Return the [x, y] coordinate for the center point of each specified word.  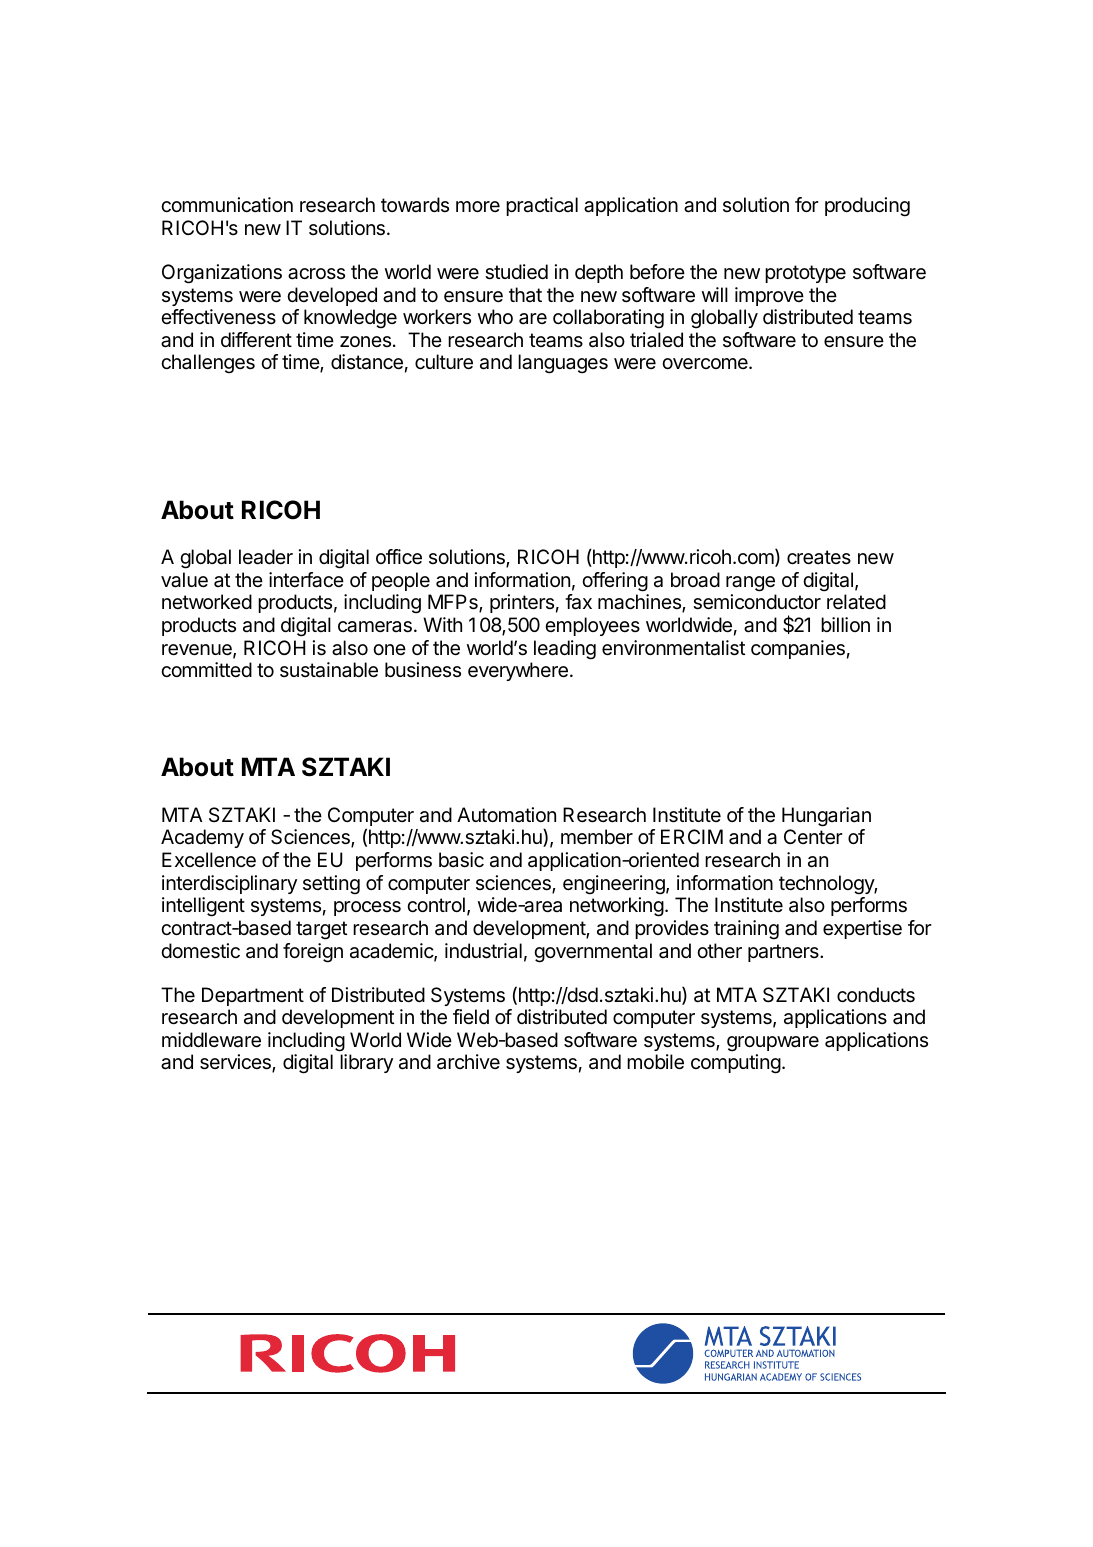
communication [227, 205]
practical [542, 206]
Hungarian [826, 817]
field [471, 1016]
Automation [506, 815]
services [236, 1063]
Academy [202, 838]
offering [615, 582]
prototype [805, 274]
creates [819, 557]
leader [266, 557]
